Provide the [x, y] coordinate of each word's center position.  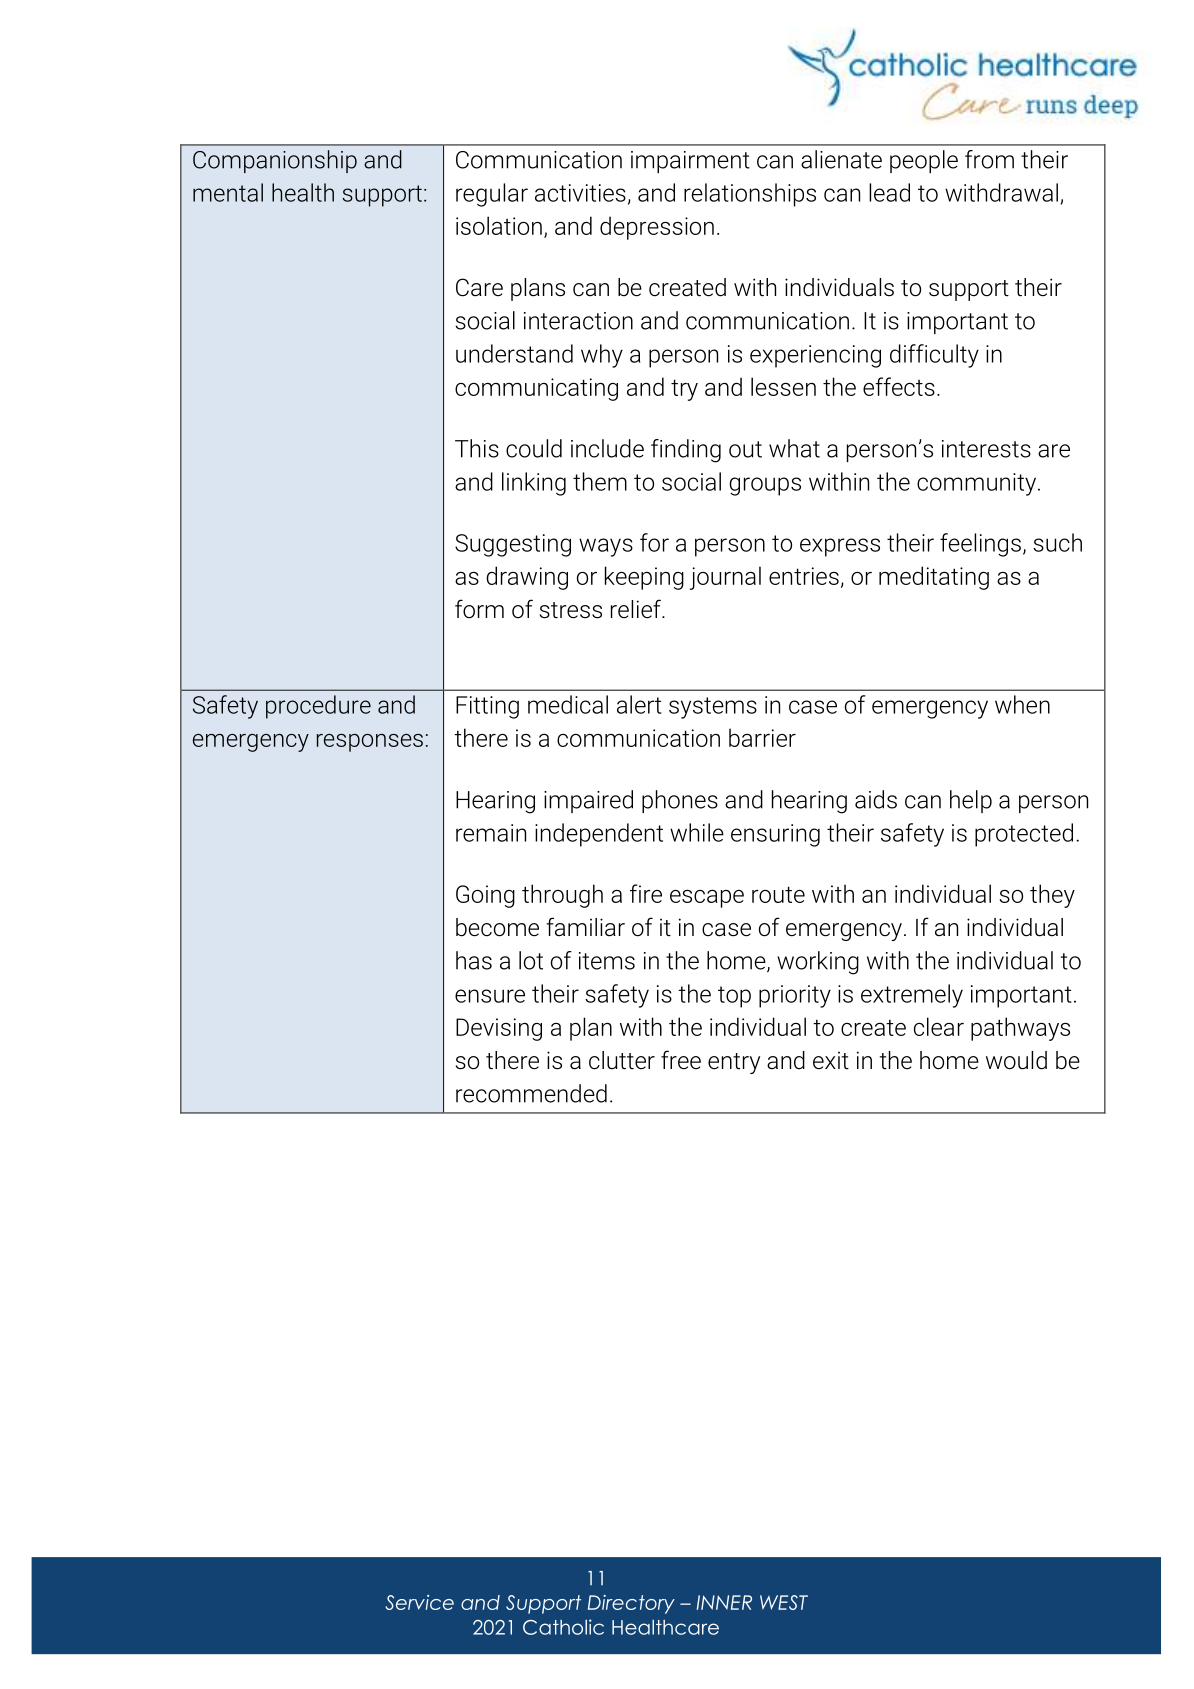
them [600, 481]
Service [419, 1602]
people [924, 161]
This [477, 448]
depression [657, 228]
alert [639, 704]
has [474, 960]
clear [939, 1026]
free [681, 1060]
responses [370, 743]
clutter [622, 1060]
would [1016, 1060]
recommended [531, 1093]
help [971, 801]
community [978, 484]
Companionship [275, 161]
